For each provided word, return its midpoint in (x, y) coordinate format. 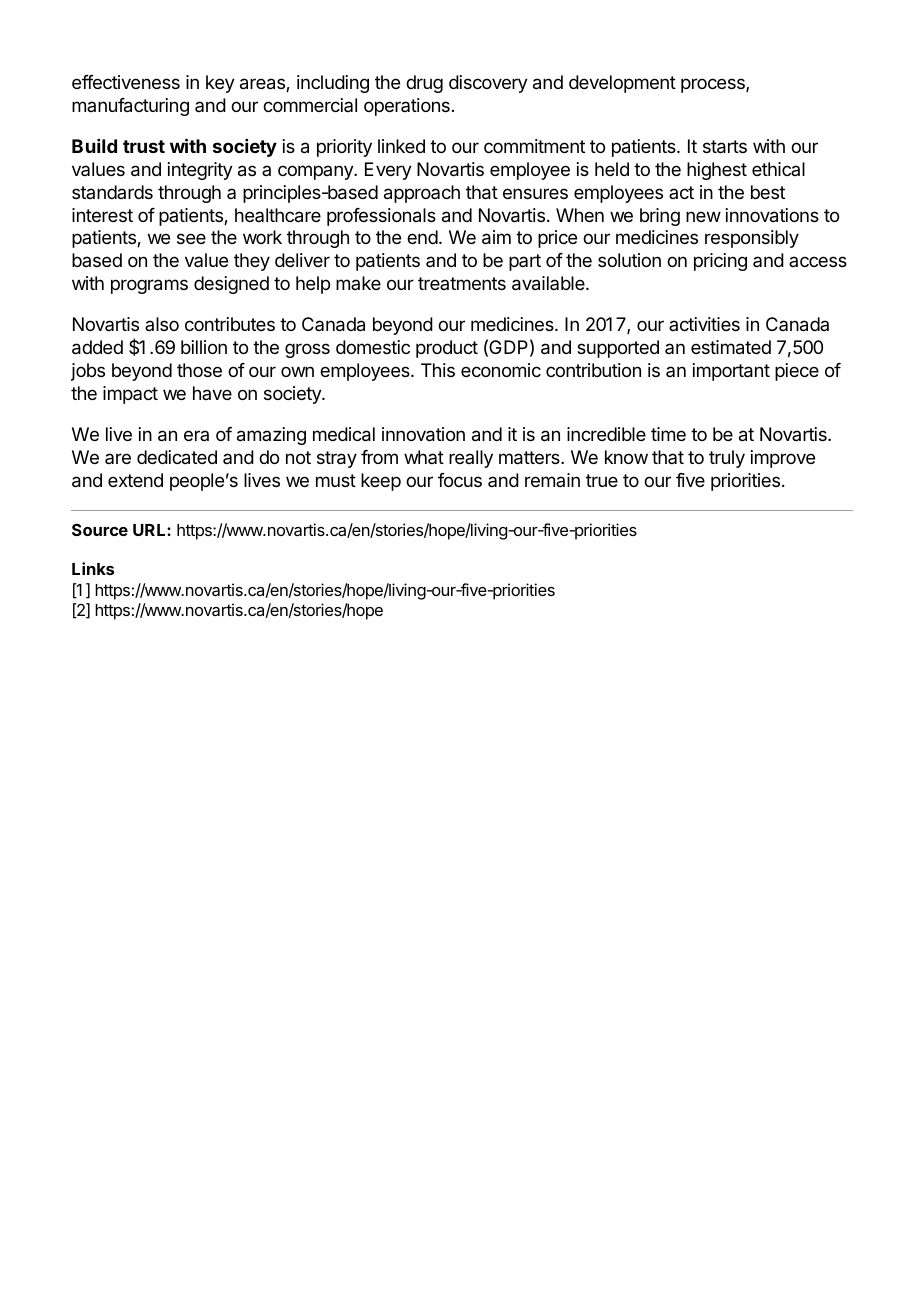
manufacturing (130, 107)
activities (704, 324)
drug (424, 84)
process (714, 85)
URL (150, 530)
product (447, 349)
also (162, 324)
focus (460, 480)
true (602, 480)
